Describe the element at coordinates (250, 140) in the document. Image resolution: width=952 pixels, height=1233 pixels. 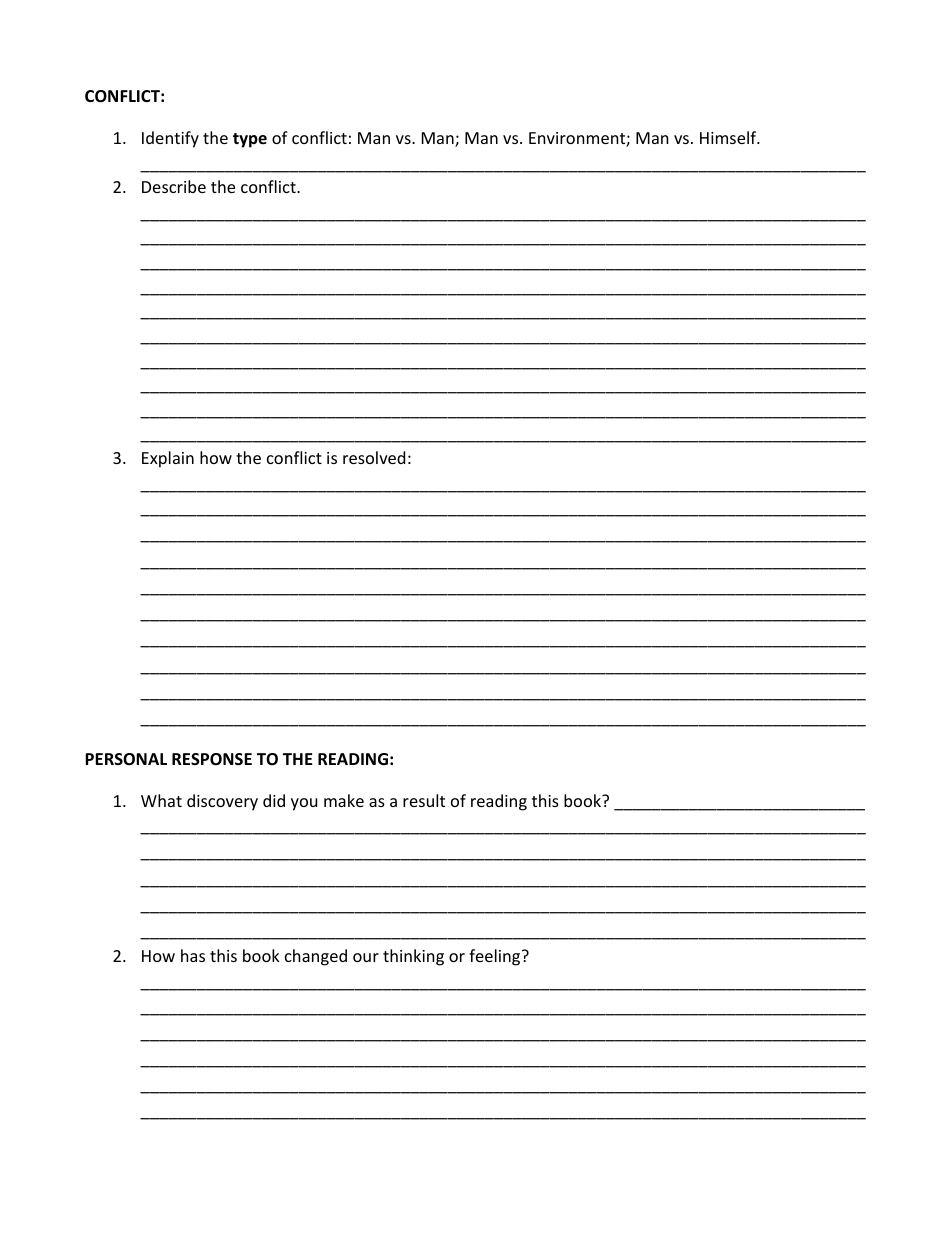
I see `type` at that location.
